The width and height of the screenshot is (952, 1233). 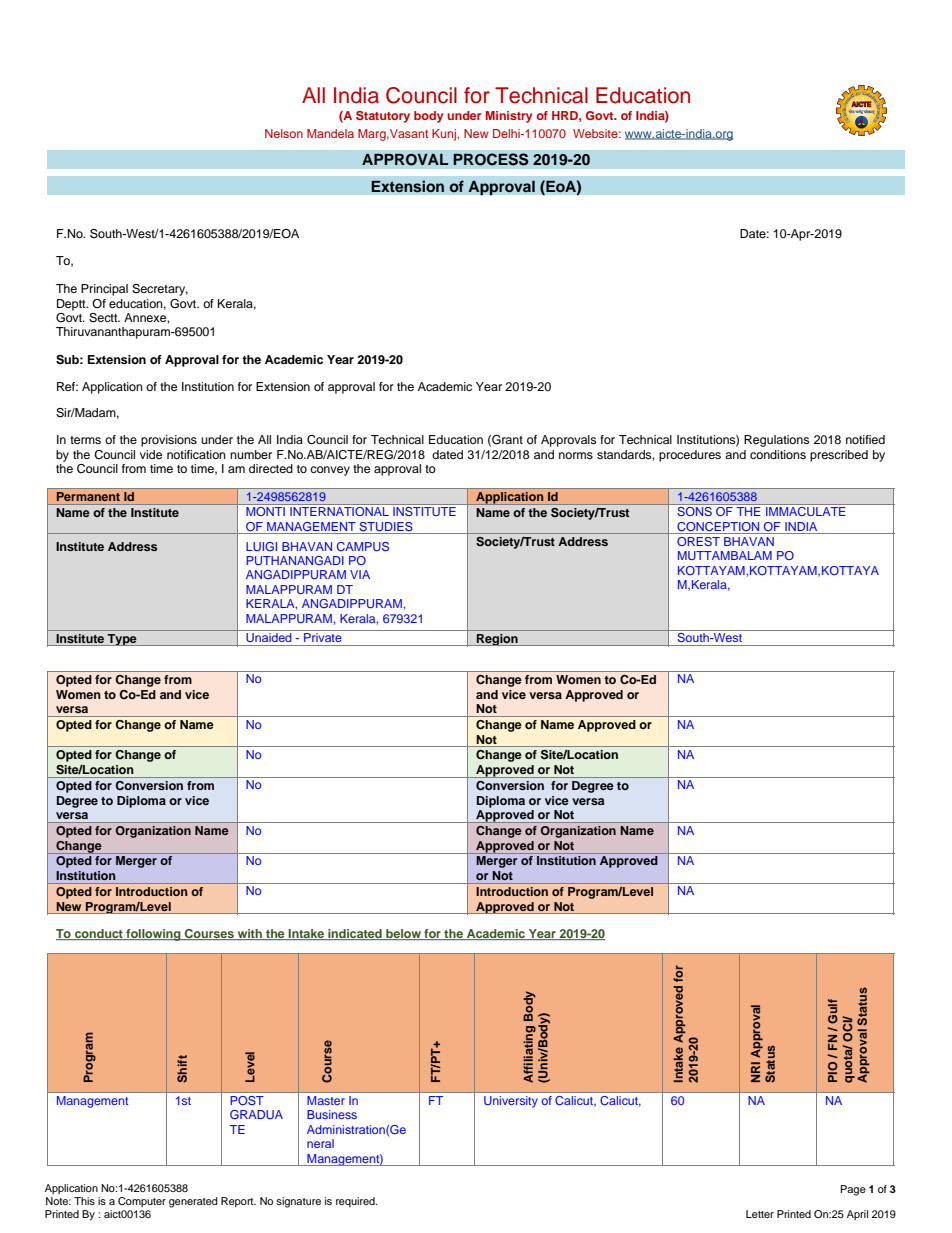 I want to click on Ministry, so click(x=509, y=117).
